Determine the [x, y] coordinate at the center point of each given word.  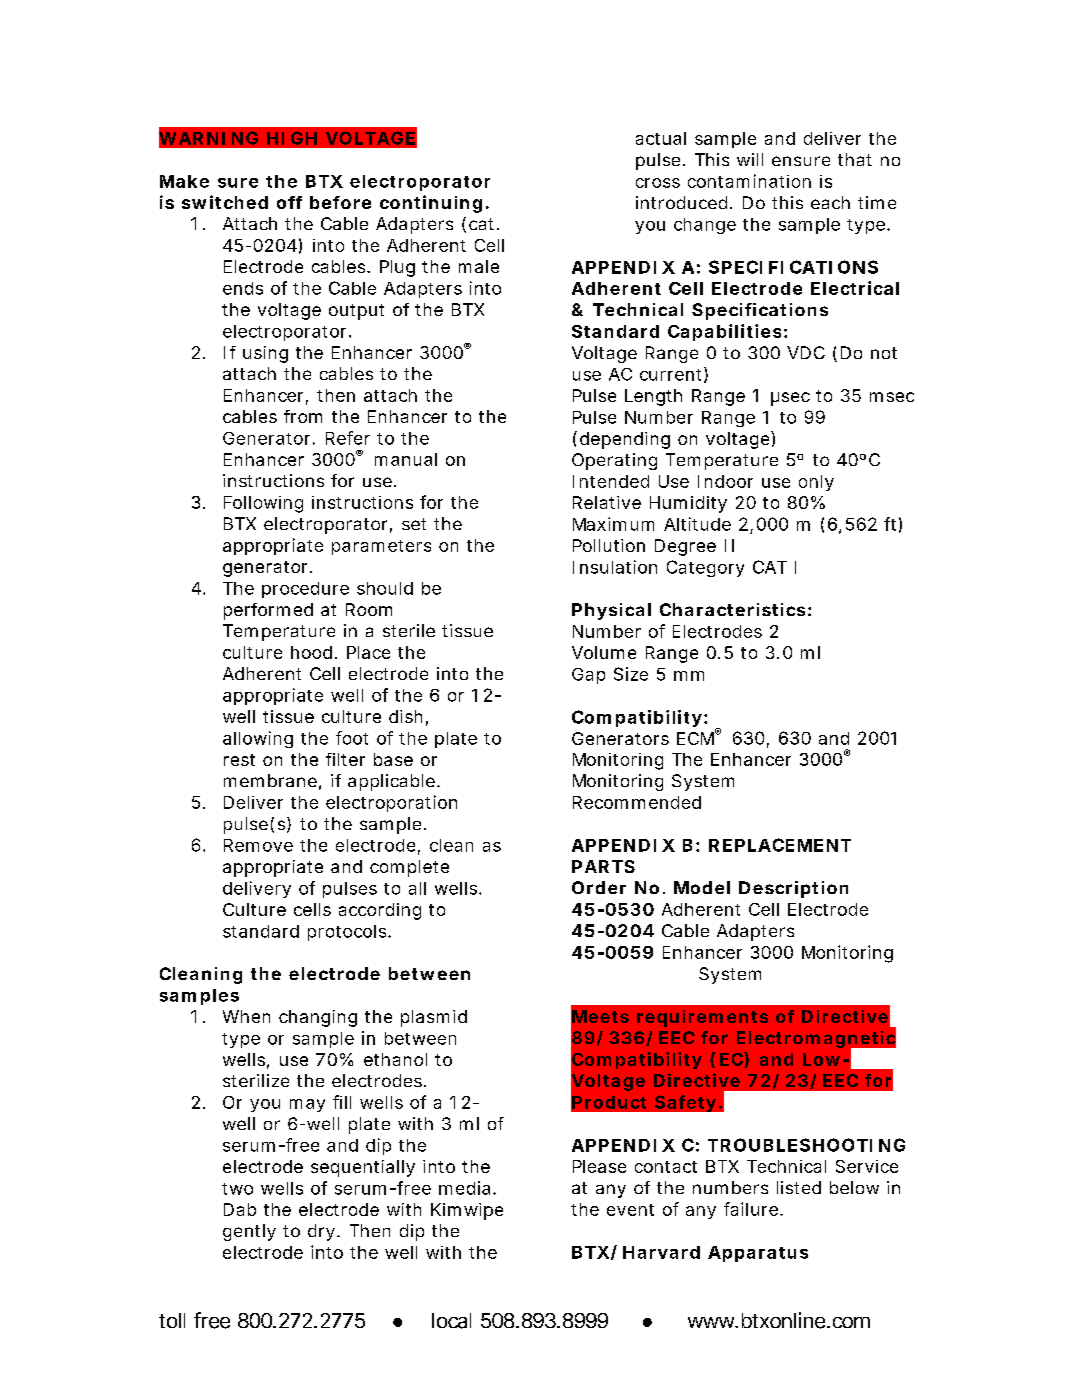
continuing [431, 204]
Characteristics [732, 609]
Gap [588, 676]
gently [249, 1232]
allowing [258, 739]
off [289, 202]
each [830, 202]
